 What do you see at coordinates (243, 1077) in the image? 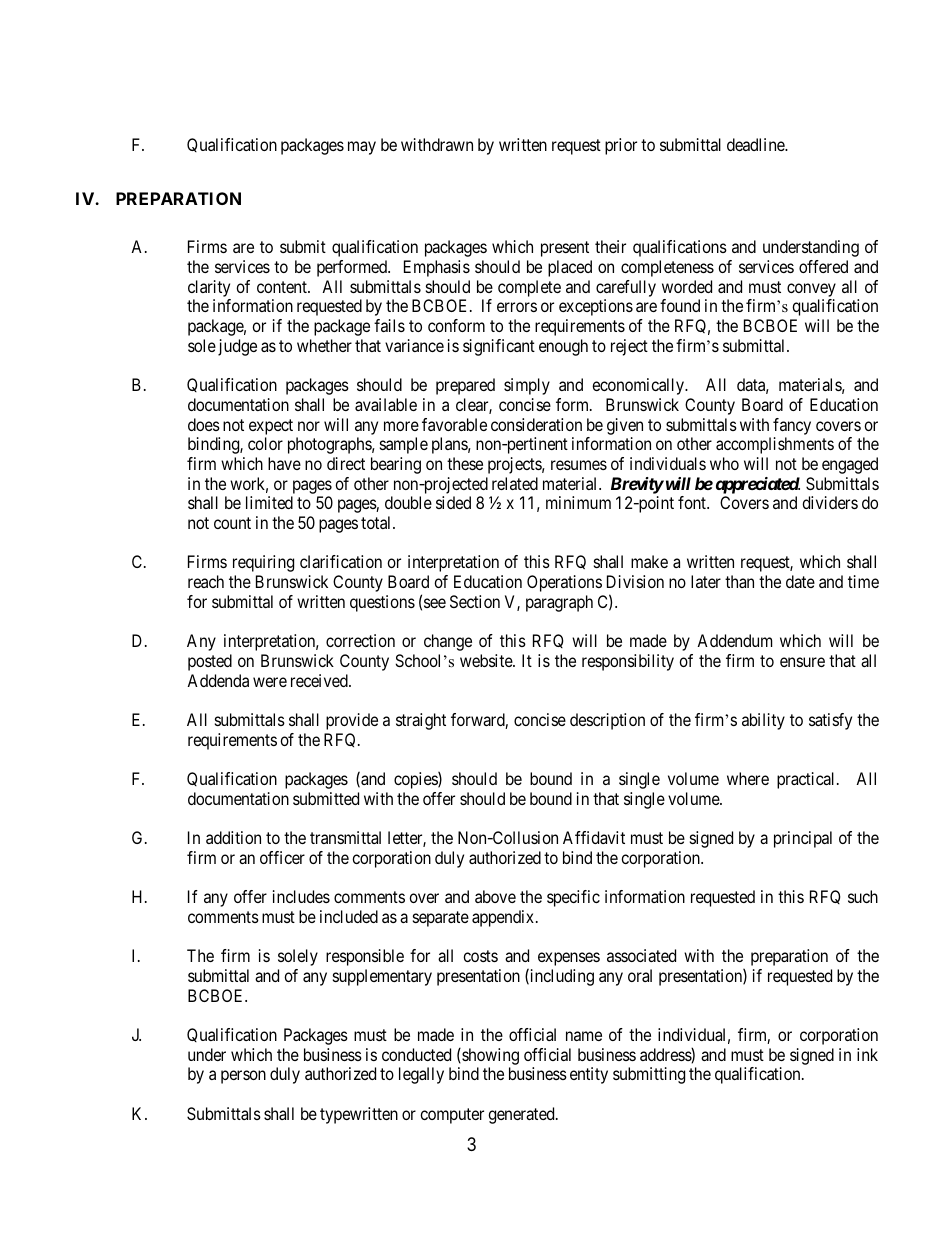
I see `person` at bounding box center [243, 1077].
